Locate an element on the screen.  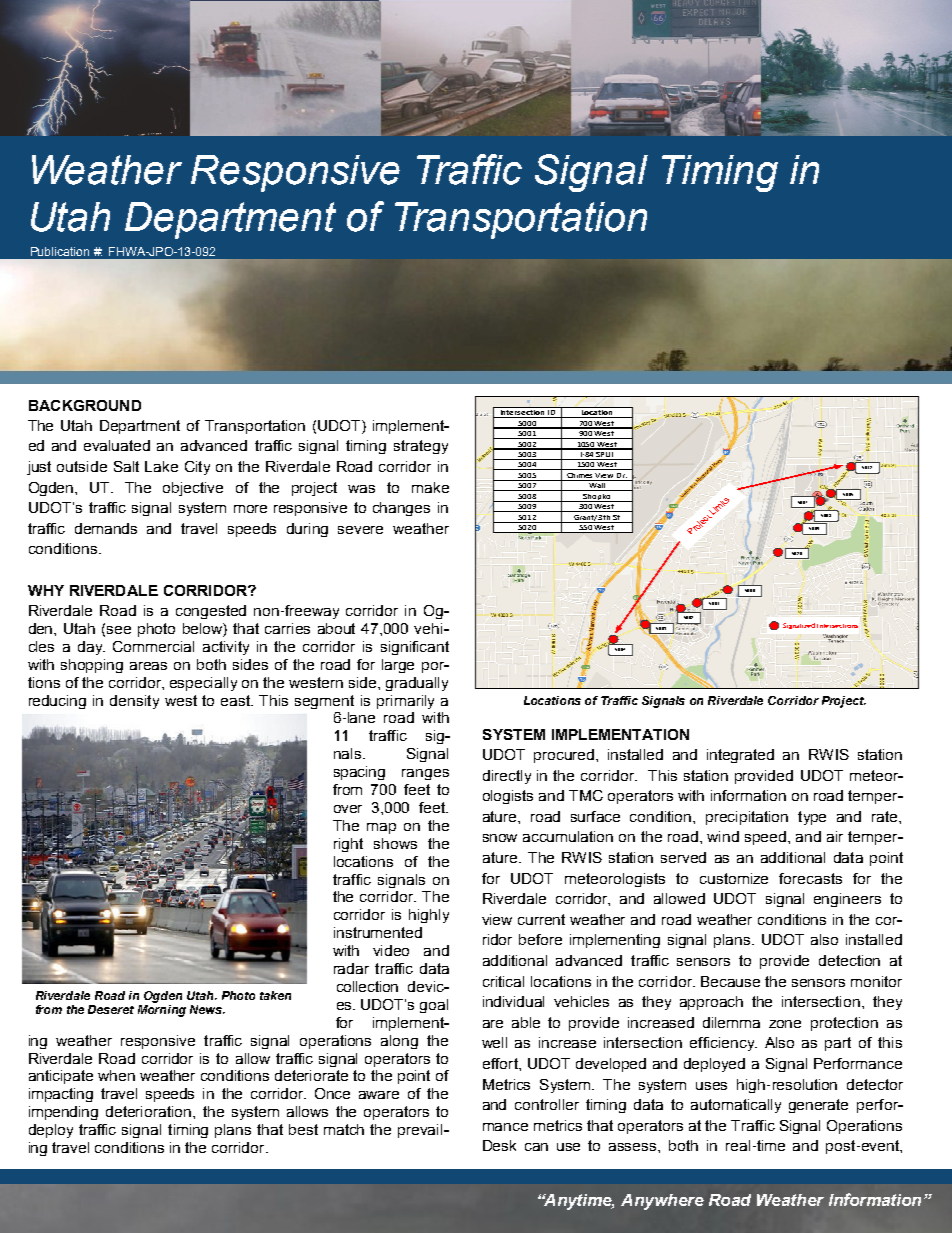
areas is located at coordinates (148, 666).
